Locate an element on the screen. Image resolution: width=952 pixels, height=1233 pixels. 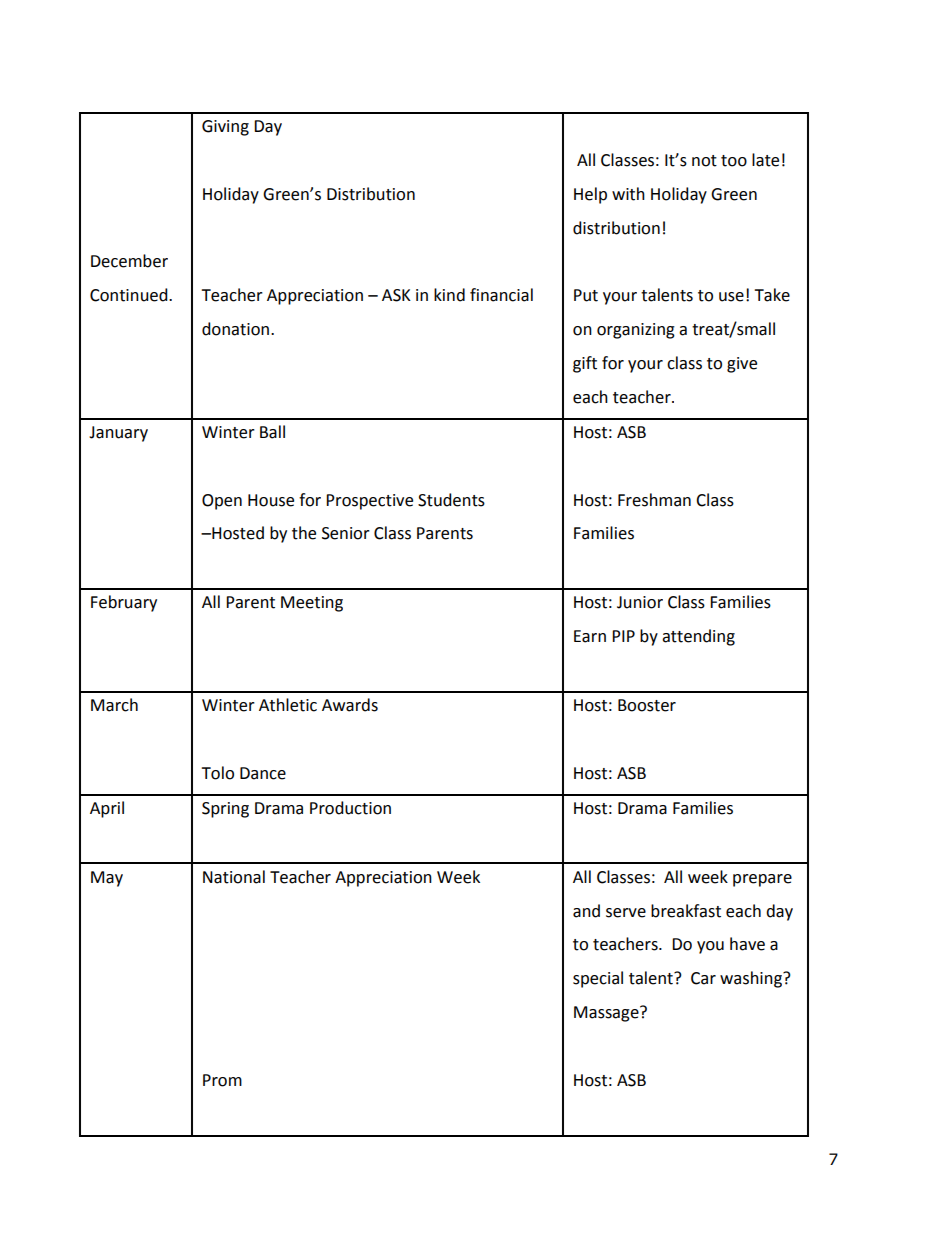
Giving is located at coordinates (225, 128).
